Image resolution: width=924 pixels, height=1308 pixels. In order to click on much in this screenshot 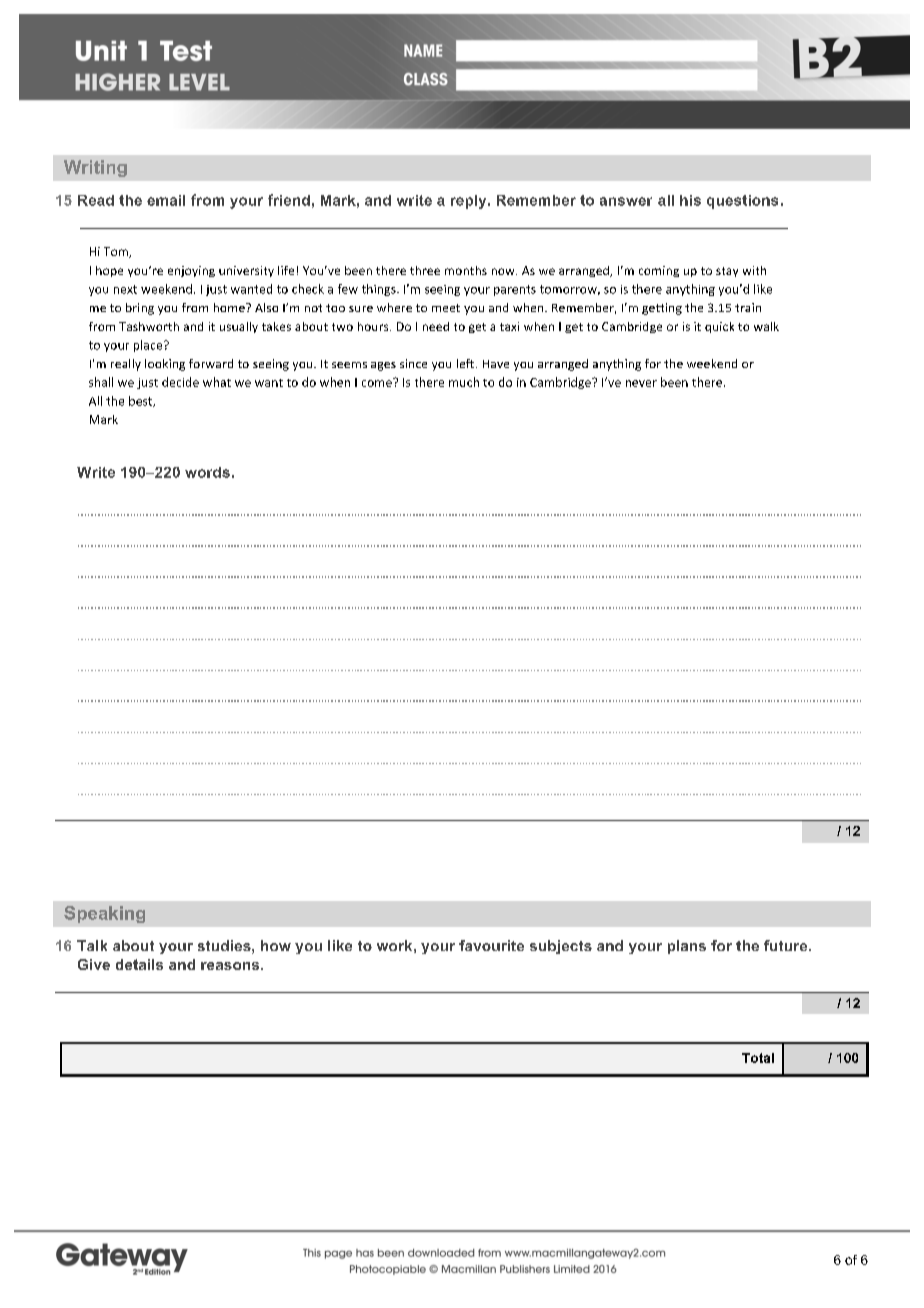, I will do `click(464, 382)`.
